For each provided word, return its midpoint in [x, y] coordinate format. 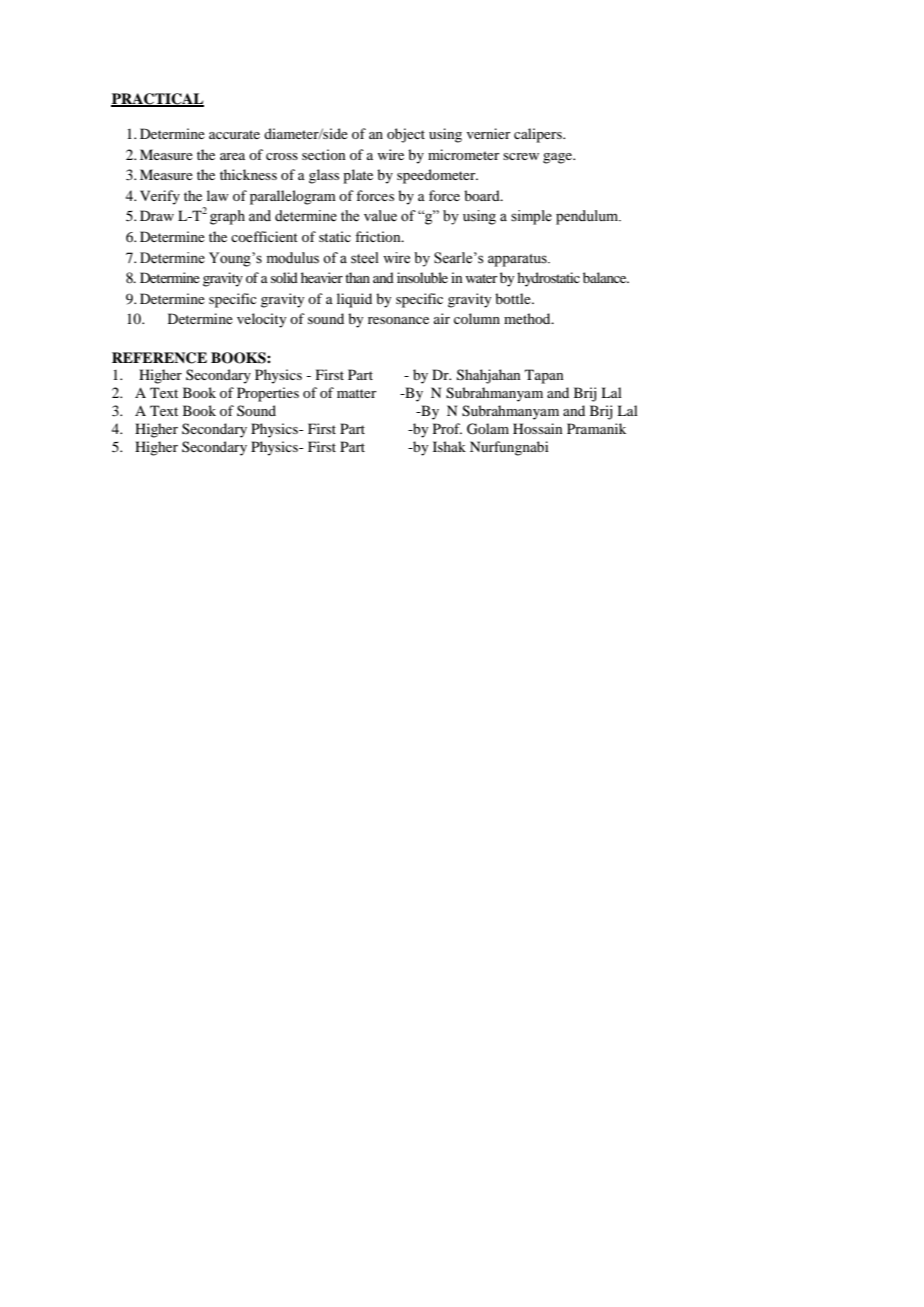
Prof [447, 428]
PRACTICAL [157, 100]
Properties [268, 394]
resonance [398, 320]
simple [531, 217]
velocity [261, 320]
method [528, 318]
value [380, 216]
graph [227, 217]
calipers [539, 135]
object [406, 135]
